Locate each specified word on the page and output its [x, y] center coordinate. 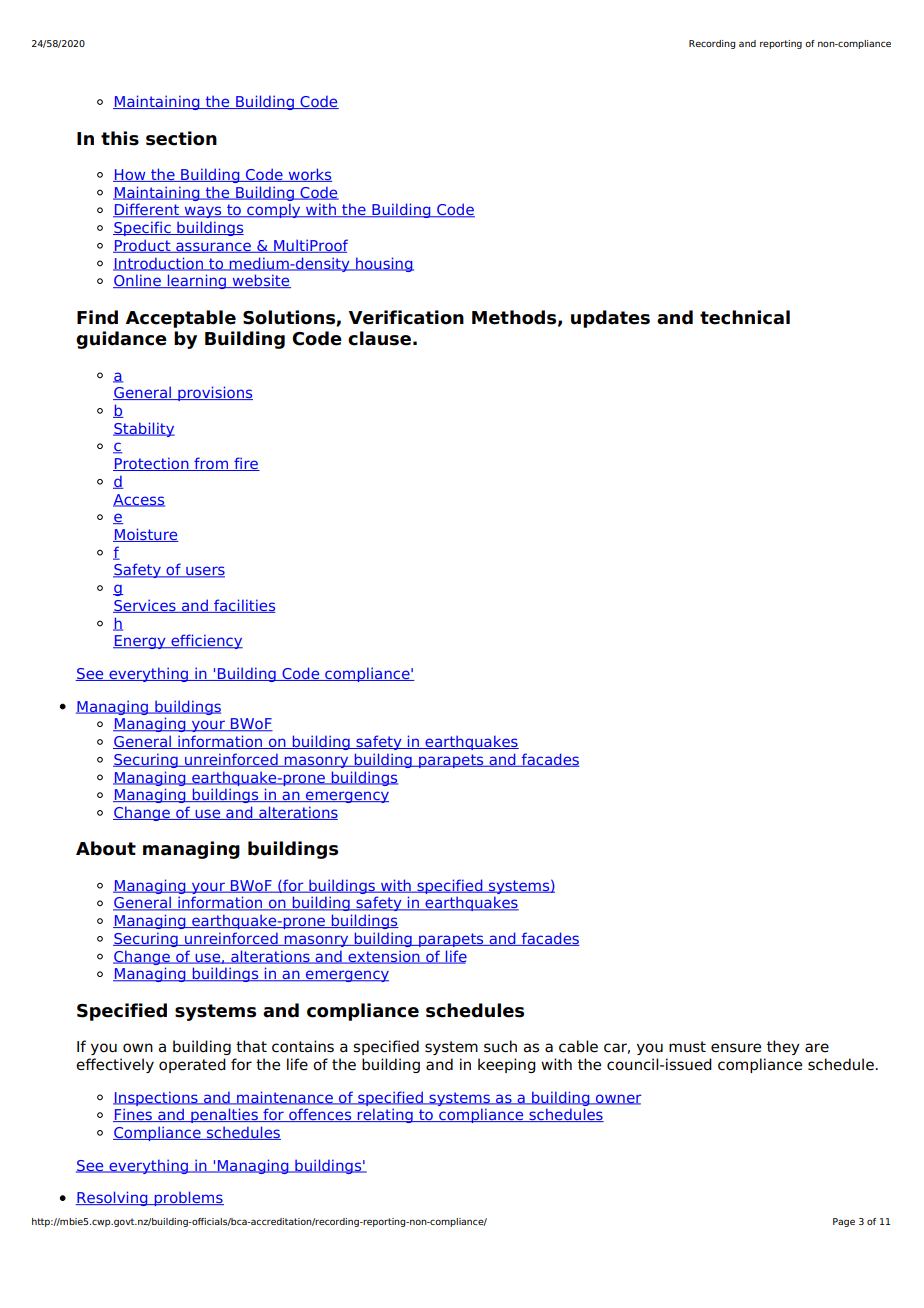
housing [384, 264]
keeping [507, 1065]
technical [745, 317]
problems [188, 1198]
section [181, 138]
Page [844, 1222]
